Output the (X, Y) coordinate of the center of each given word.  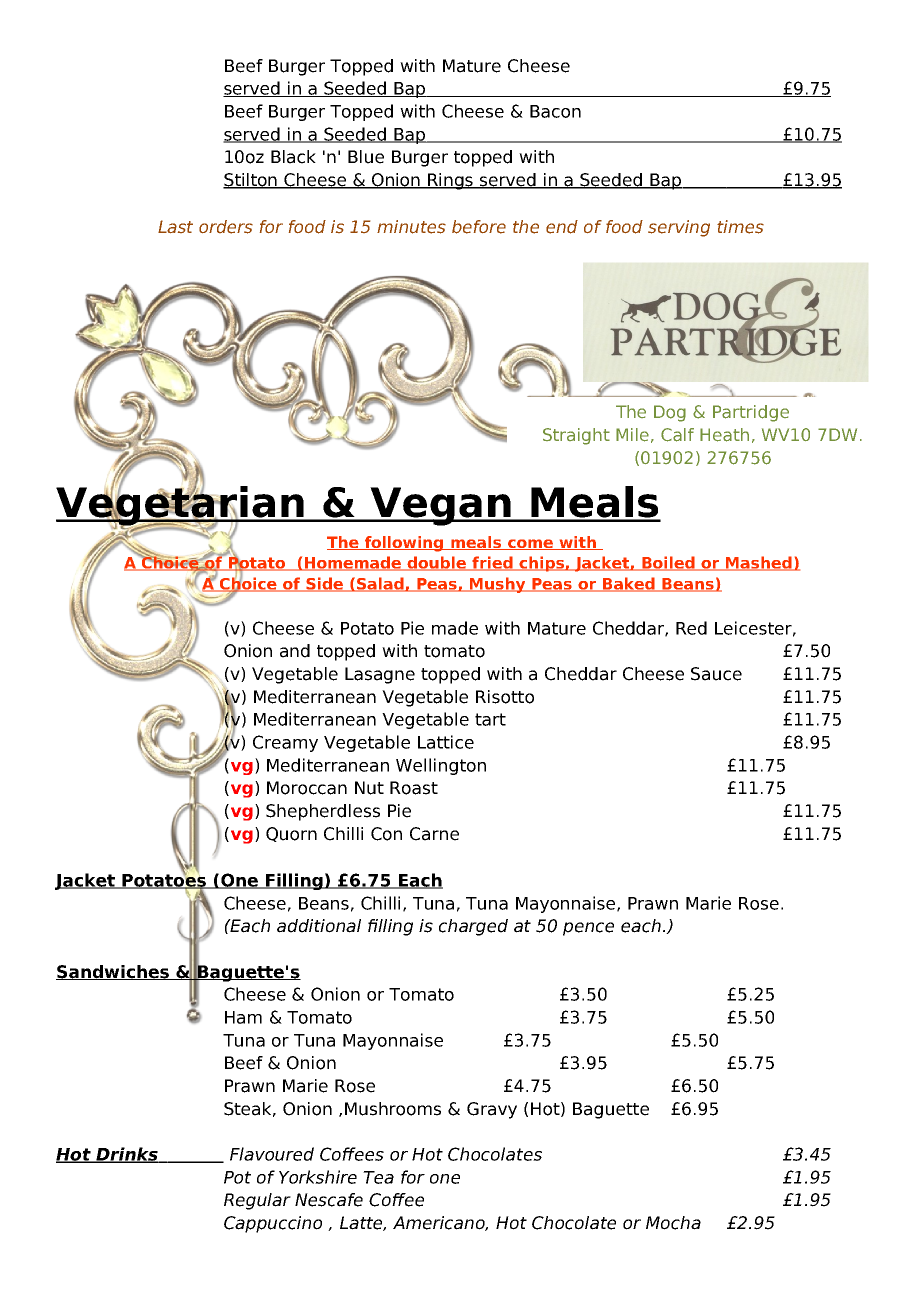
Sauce (716, 674)
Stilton (251, 181)
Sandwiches (113, 972)
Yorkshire (318, 1177)
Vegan (440, 506)
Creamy (285, 743)
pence (588, 929)
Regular (257, 1201)
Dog (670, 413)
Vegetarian (181, 506)
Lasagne (380, 675)
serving (679, 228)
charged (473, 927)
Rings (451, 181)
